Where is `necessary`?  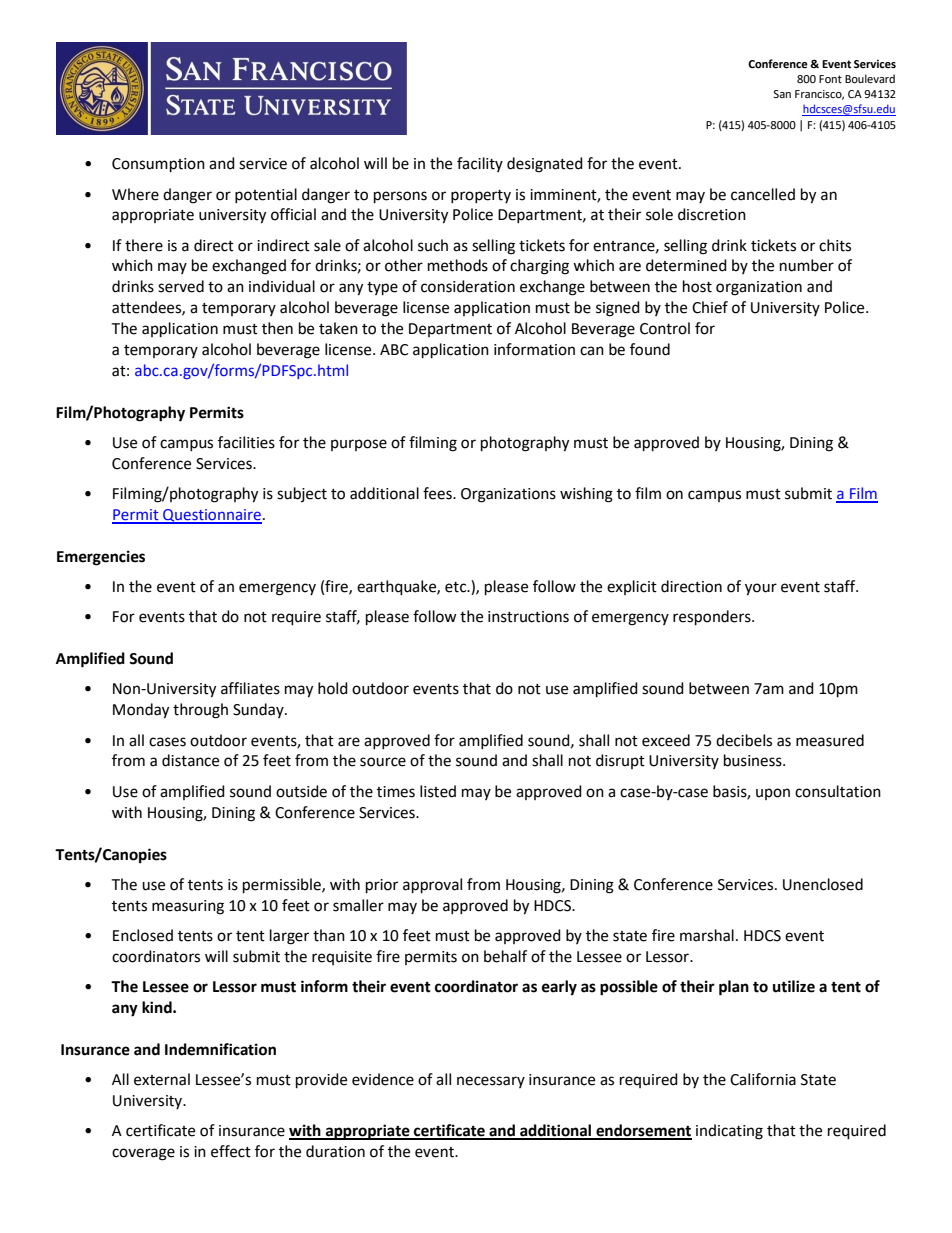 necessary is located at coordinates (491, 1082).
